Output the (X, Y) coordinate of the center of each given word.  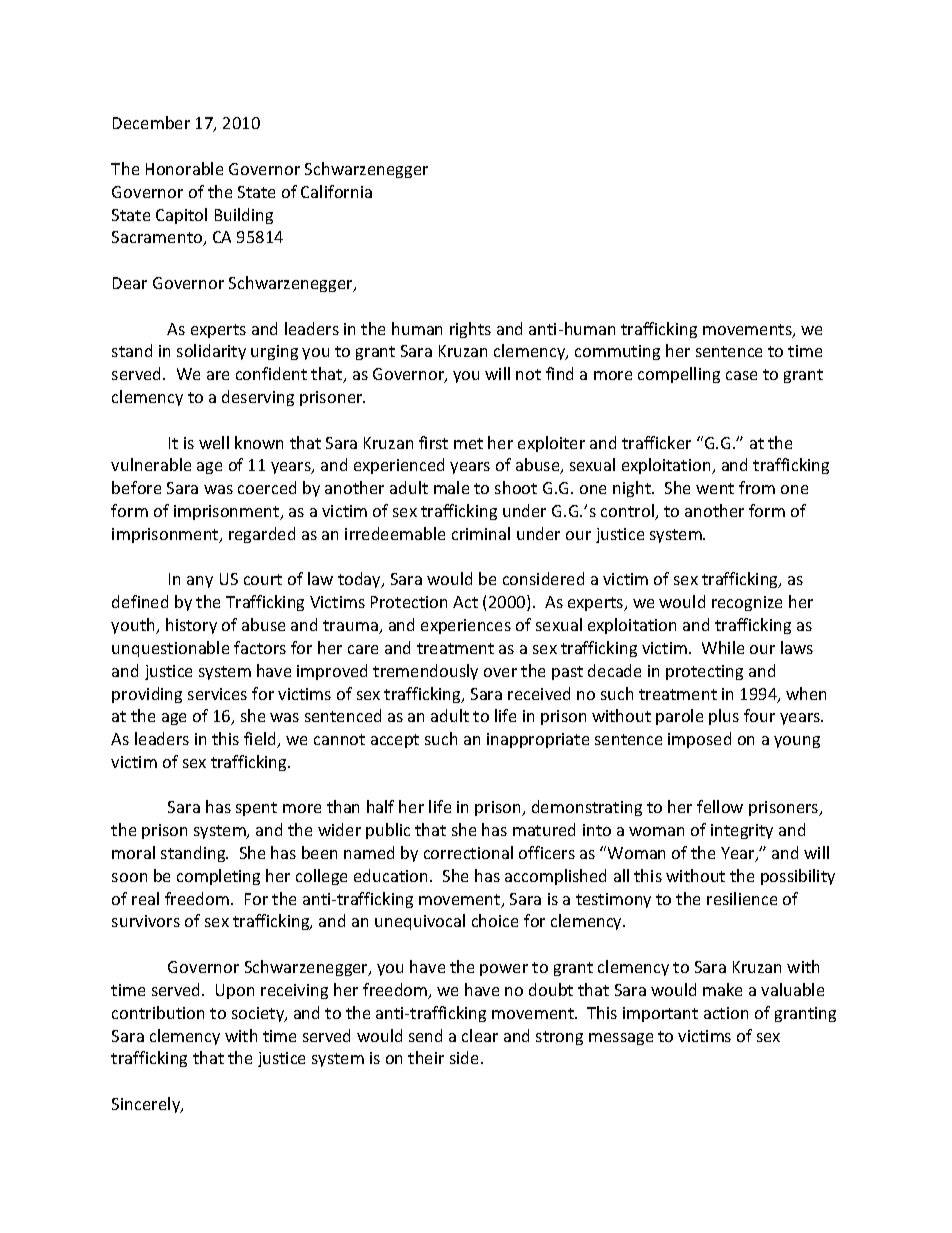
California (336, 191)
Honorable (184, 168)
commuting (617, 352)
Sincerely (147, 1105)
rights (470, 330)
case (741, 375)
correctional (468, 852)
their (426, 1057)
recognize (747, 603)
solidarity (211, 352)
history (191, 626)
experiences (466, 626)
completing (218, 877)
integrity (742, 831)
